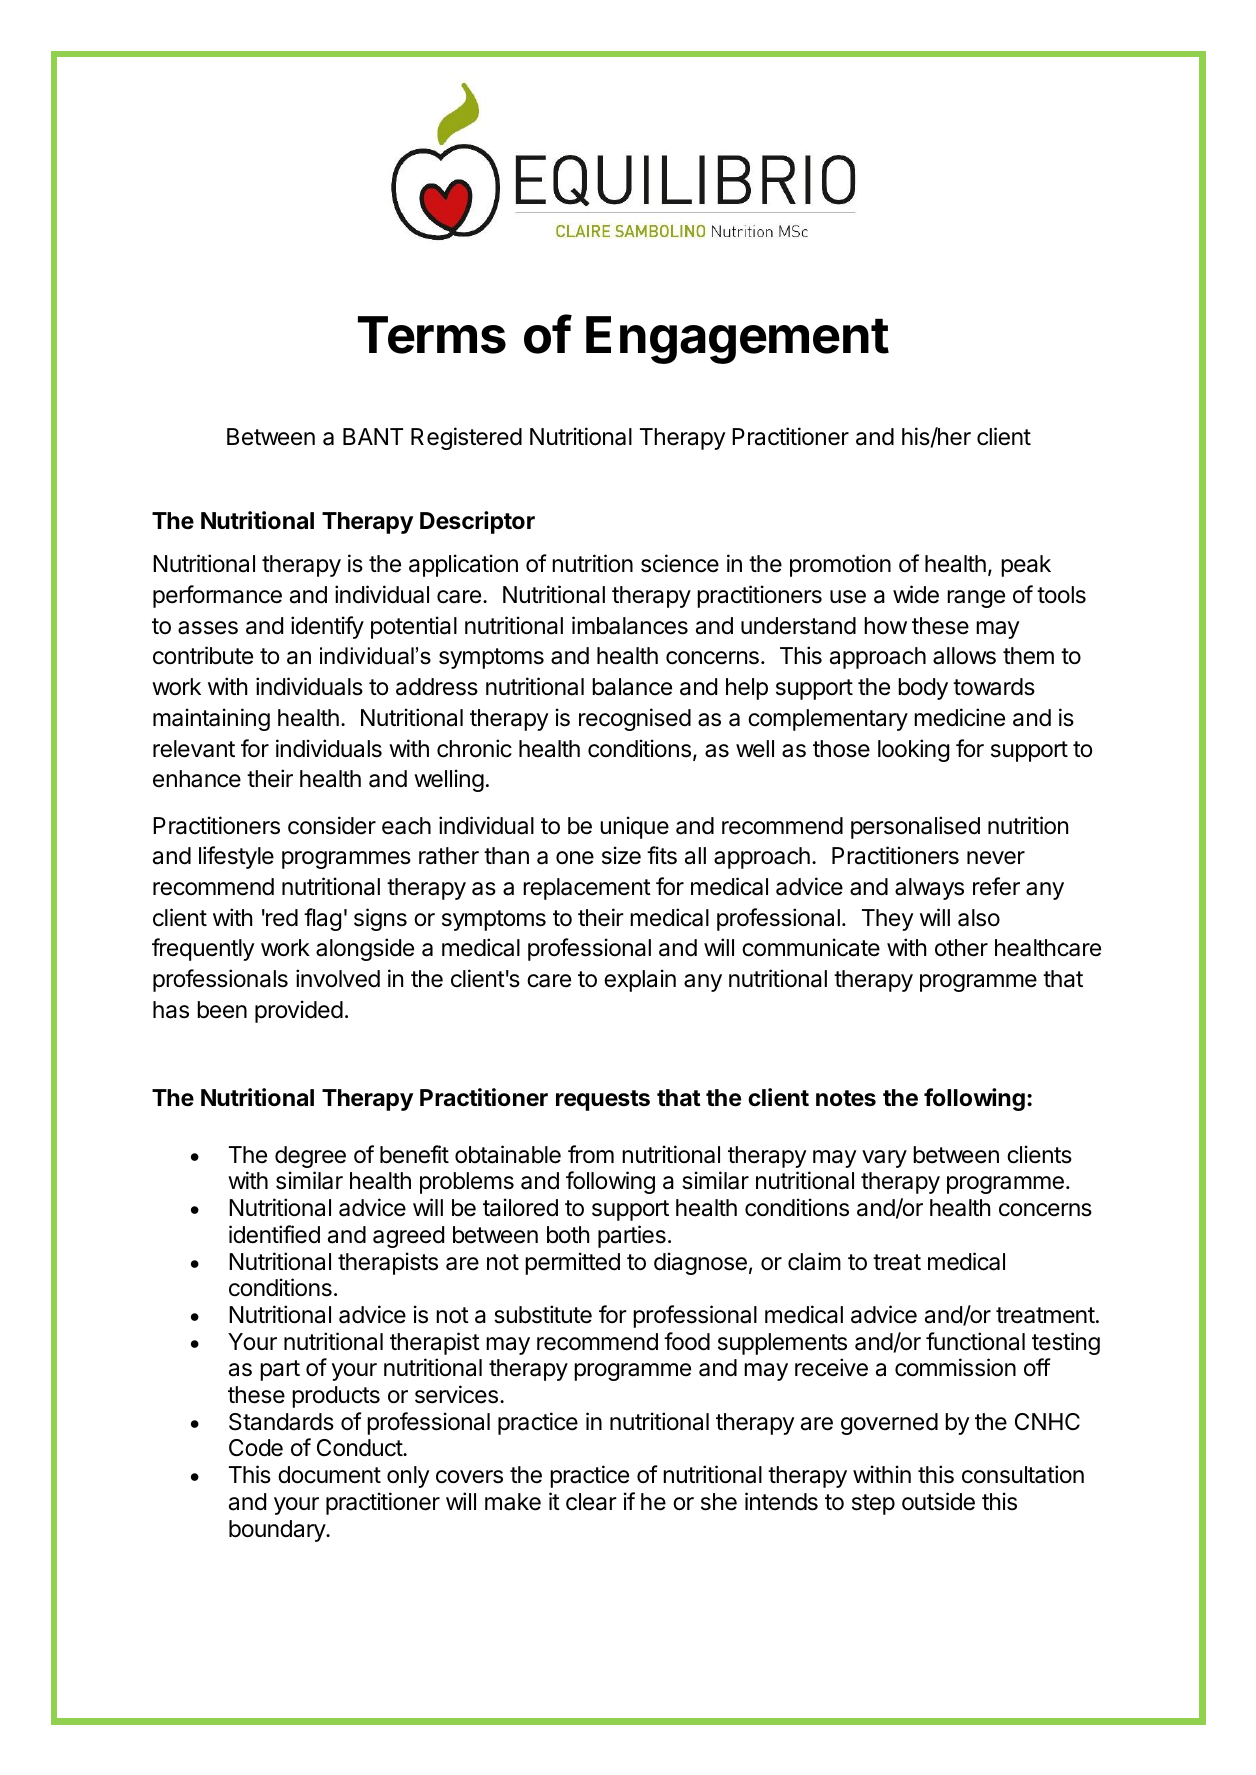 The width and height of the screenshot is (1256, 1775). Describe the element at coordinates (587, 889) in the screenshot. I see `replacement` at that location.
